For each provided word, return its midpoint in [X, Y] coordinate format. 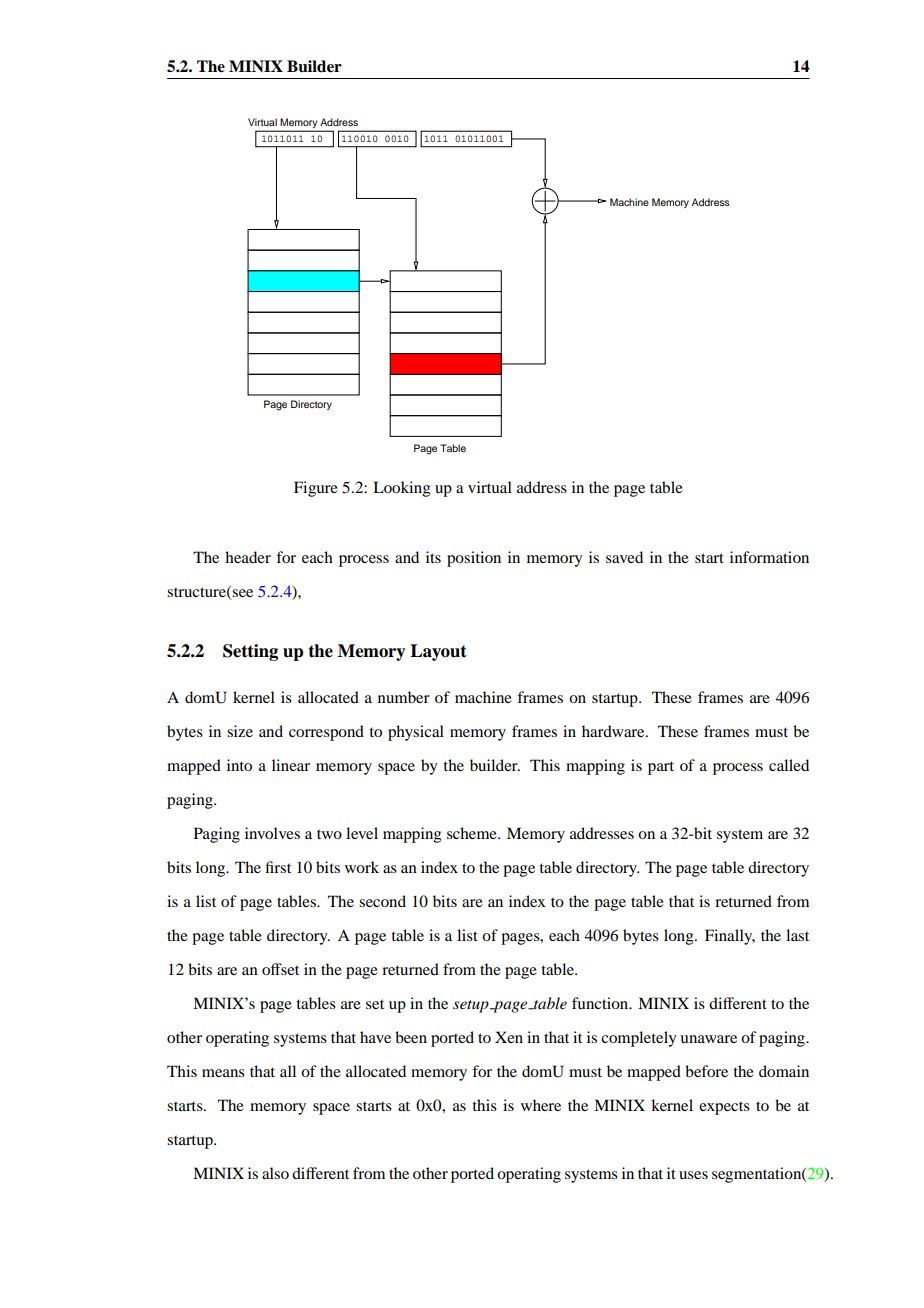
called [789, 765]
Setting [250, 652]
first [278, 867]
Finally [730, 937]
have [375, 1037]
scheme [473, 833]
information [769, 557]
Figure [316, 489]
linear [291, 765]
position [474, 559]
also [275, 1173]
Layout [438, 652]
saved [624, 557]
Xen [509, 1037]
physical [416, 733]
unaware [708, 1039]
